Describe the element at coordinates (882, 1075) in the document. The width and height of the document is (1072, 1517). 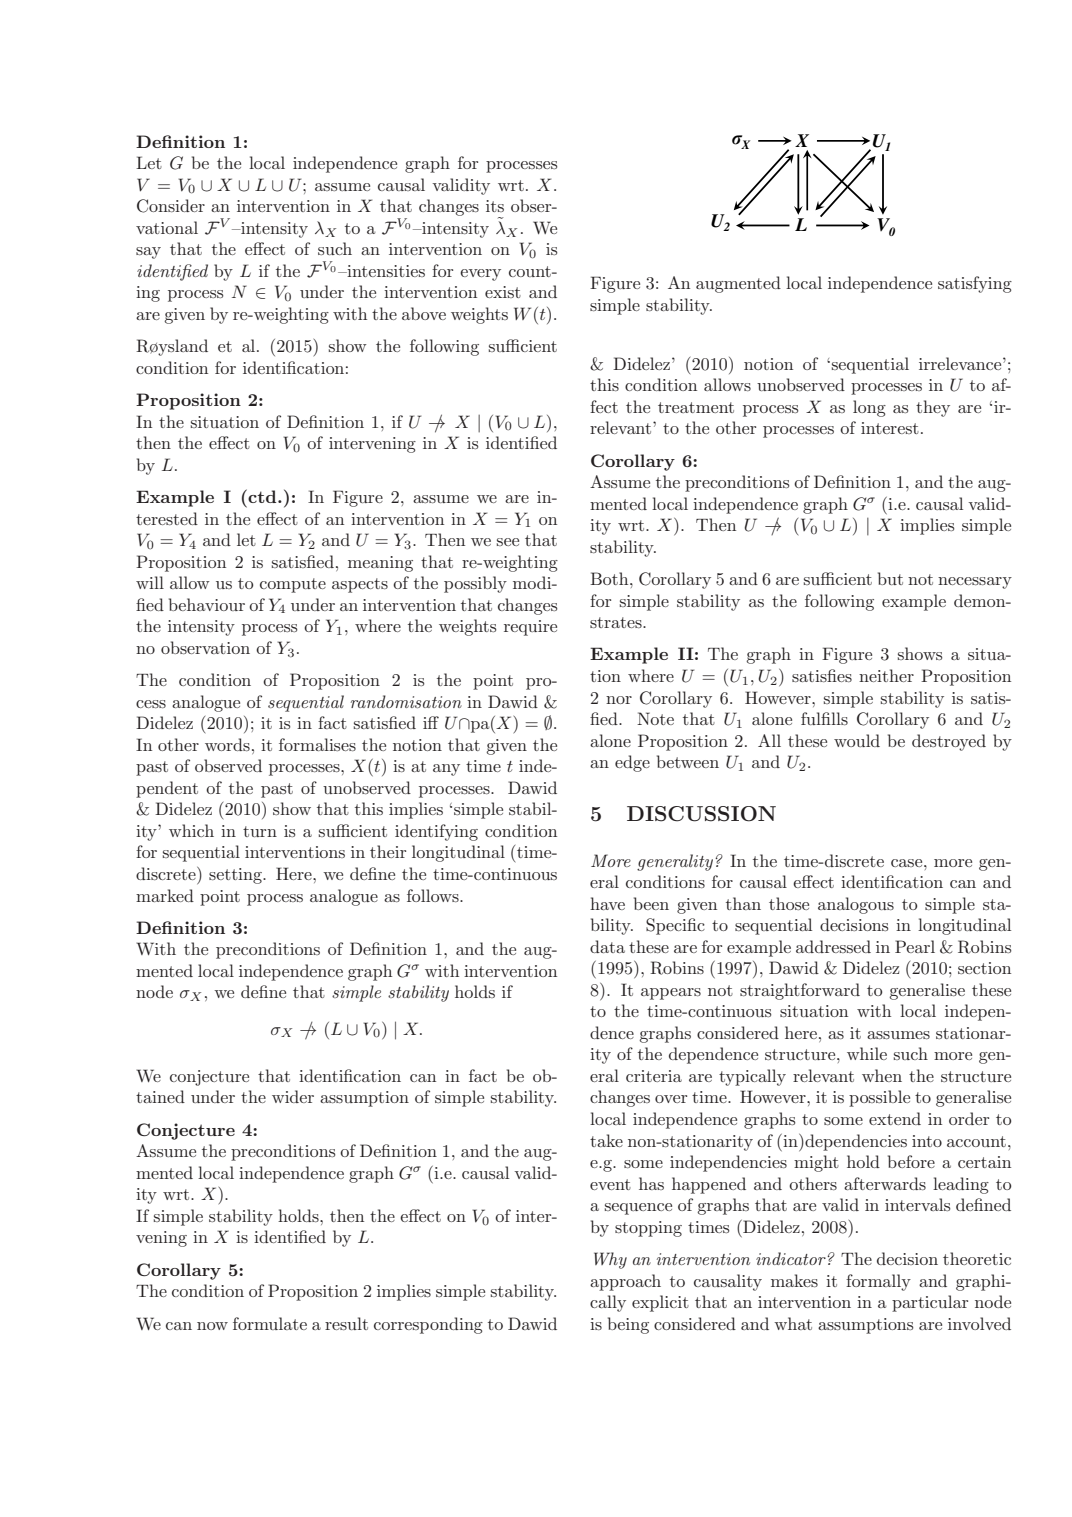
I see `when` at that location.
